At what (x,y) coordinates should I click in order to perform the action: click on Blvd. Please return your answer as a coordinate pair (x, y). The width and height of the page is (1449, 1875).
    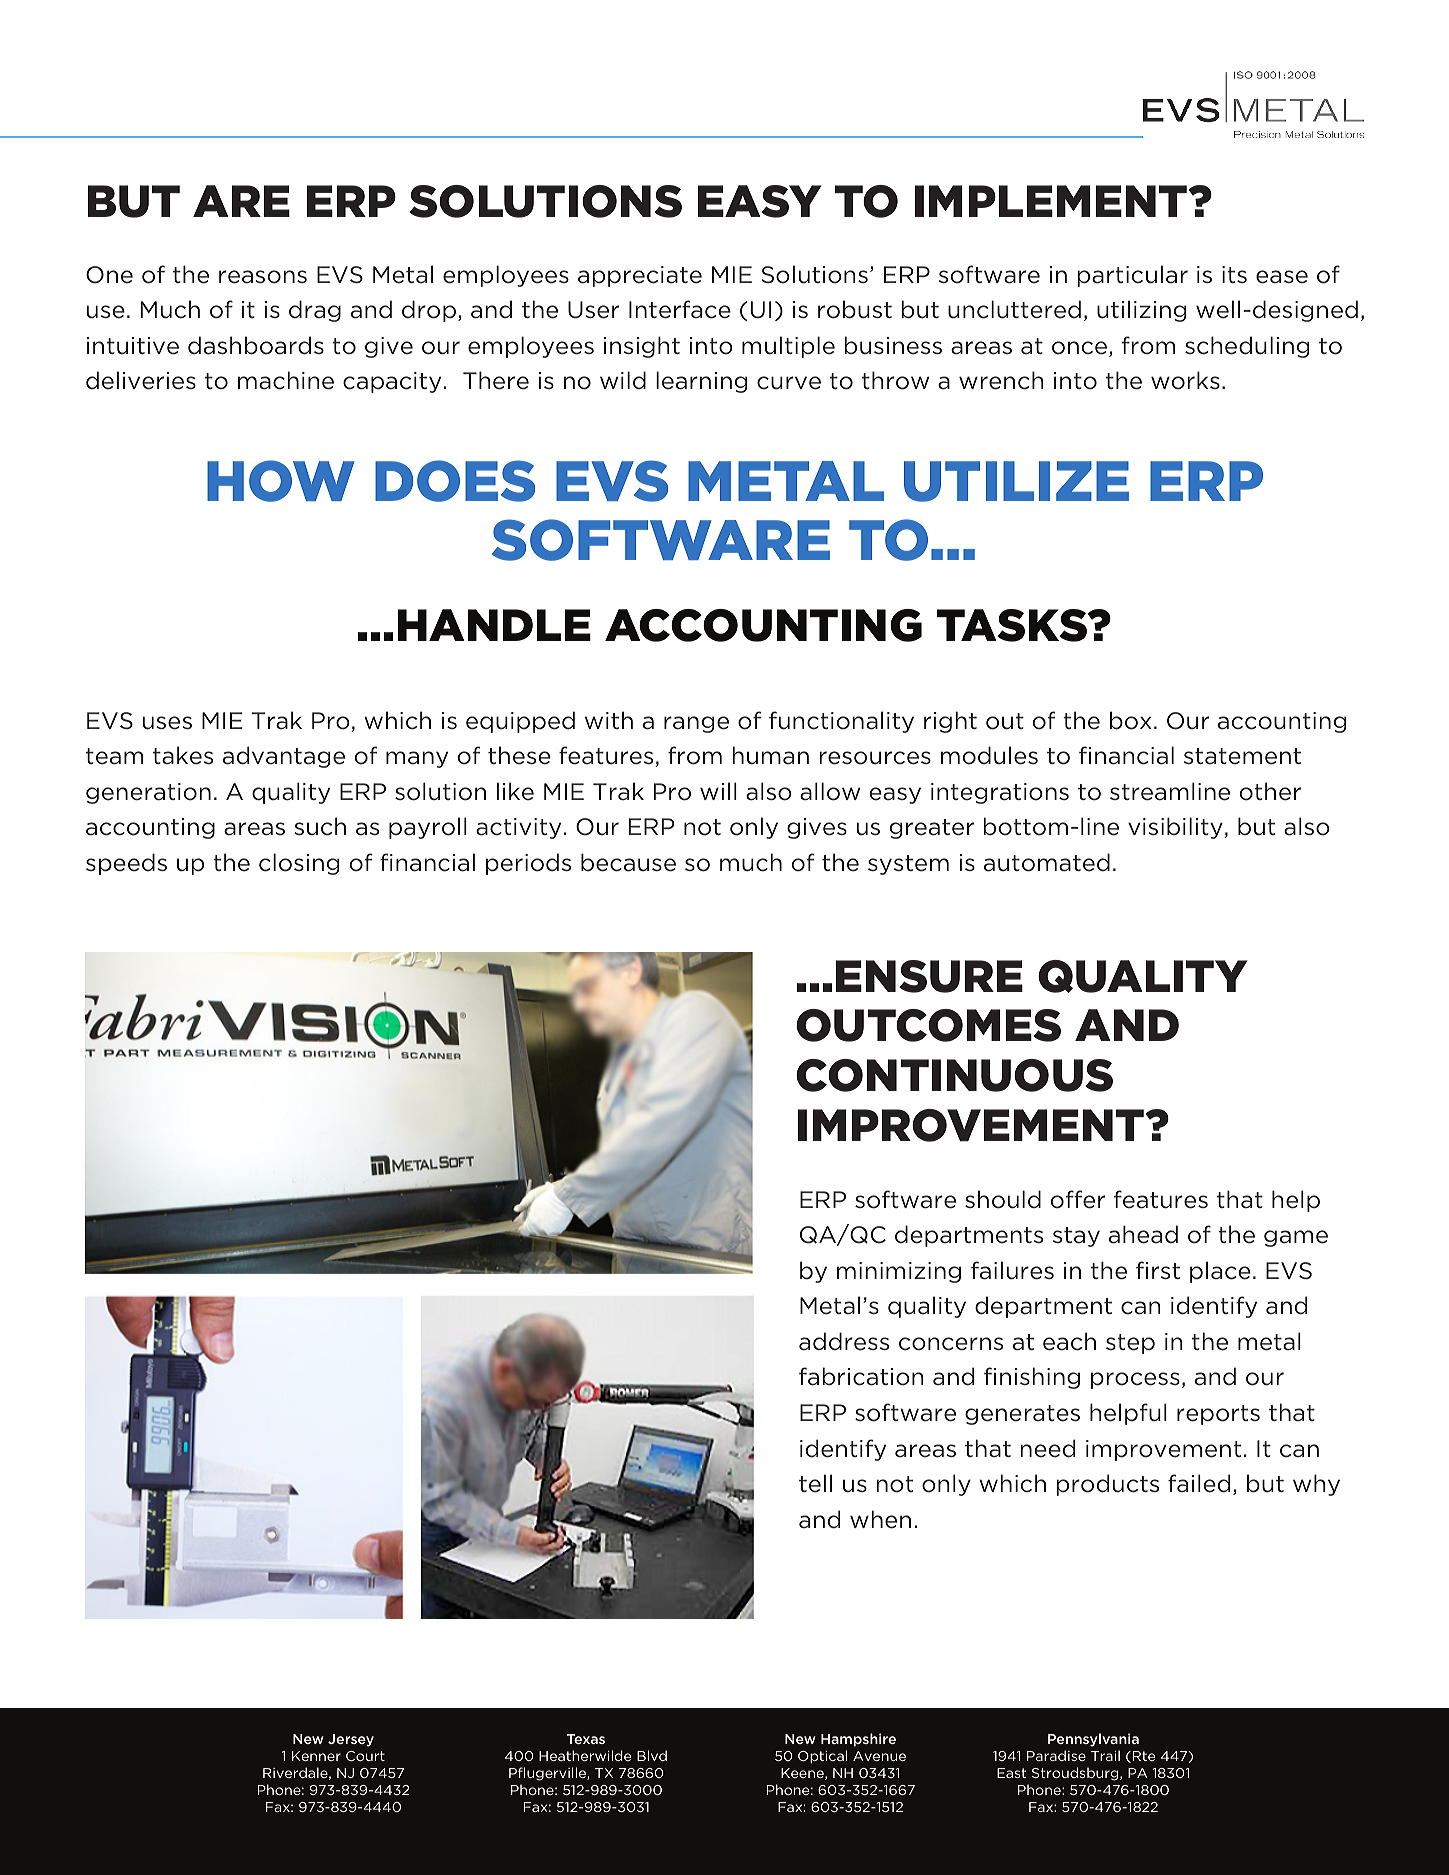
    Looking at the image, I should click on (652, 1755).
